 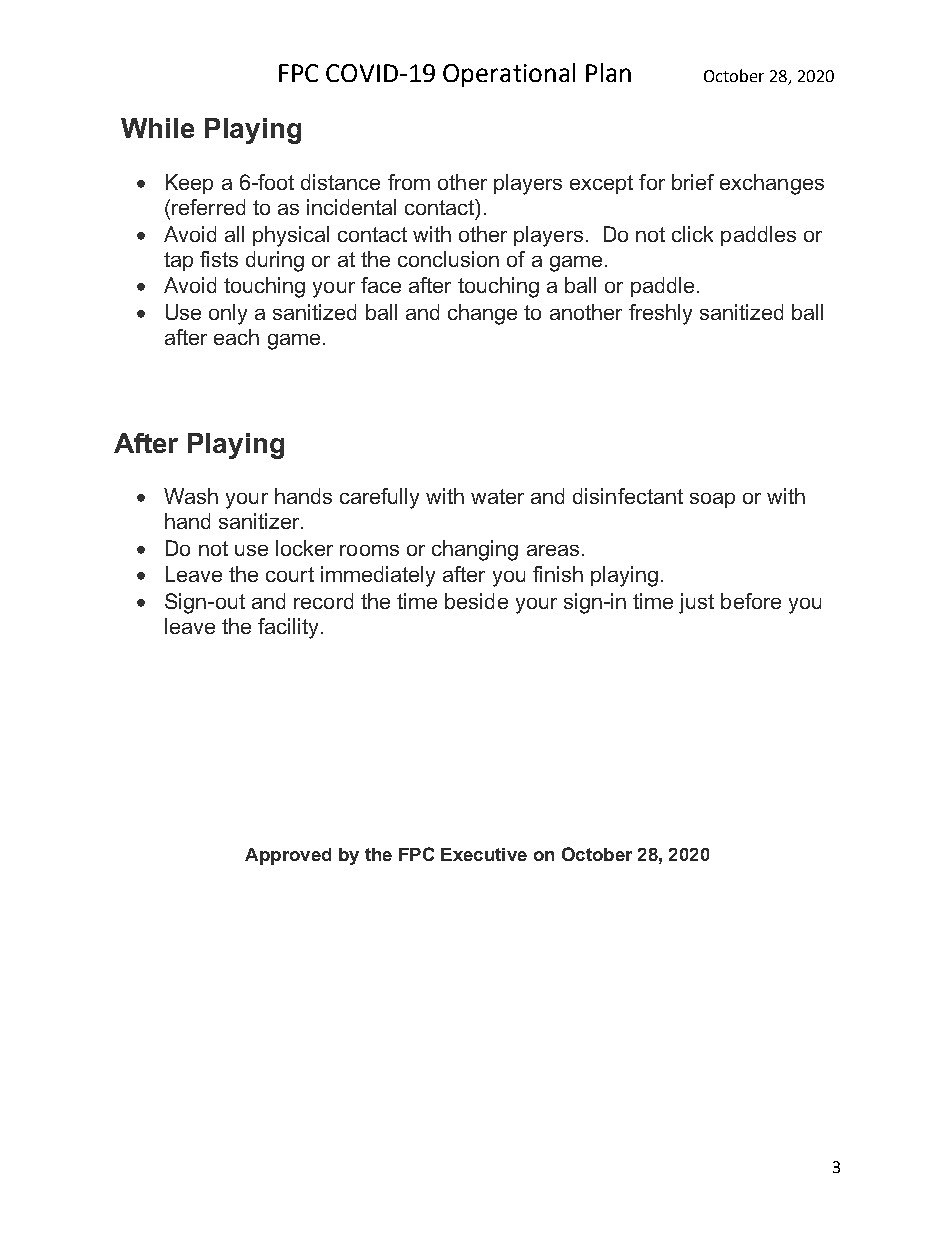 I want to click on Operational, so click(x=509, y=75).
